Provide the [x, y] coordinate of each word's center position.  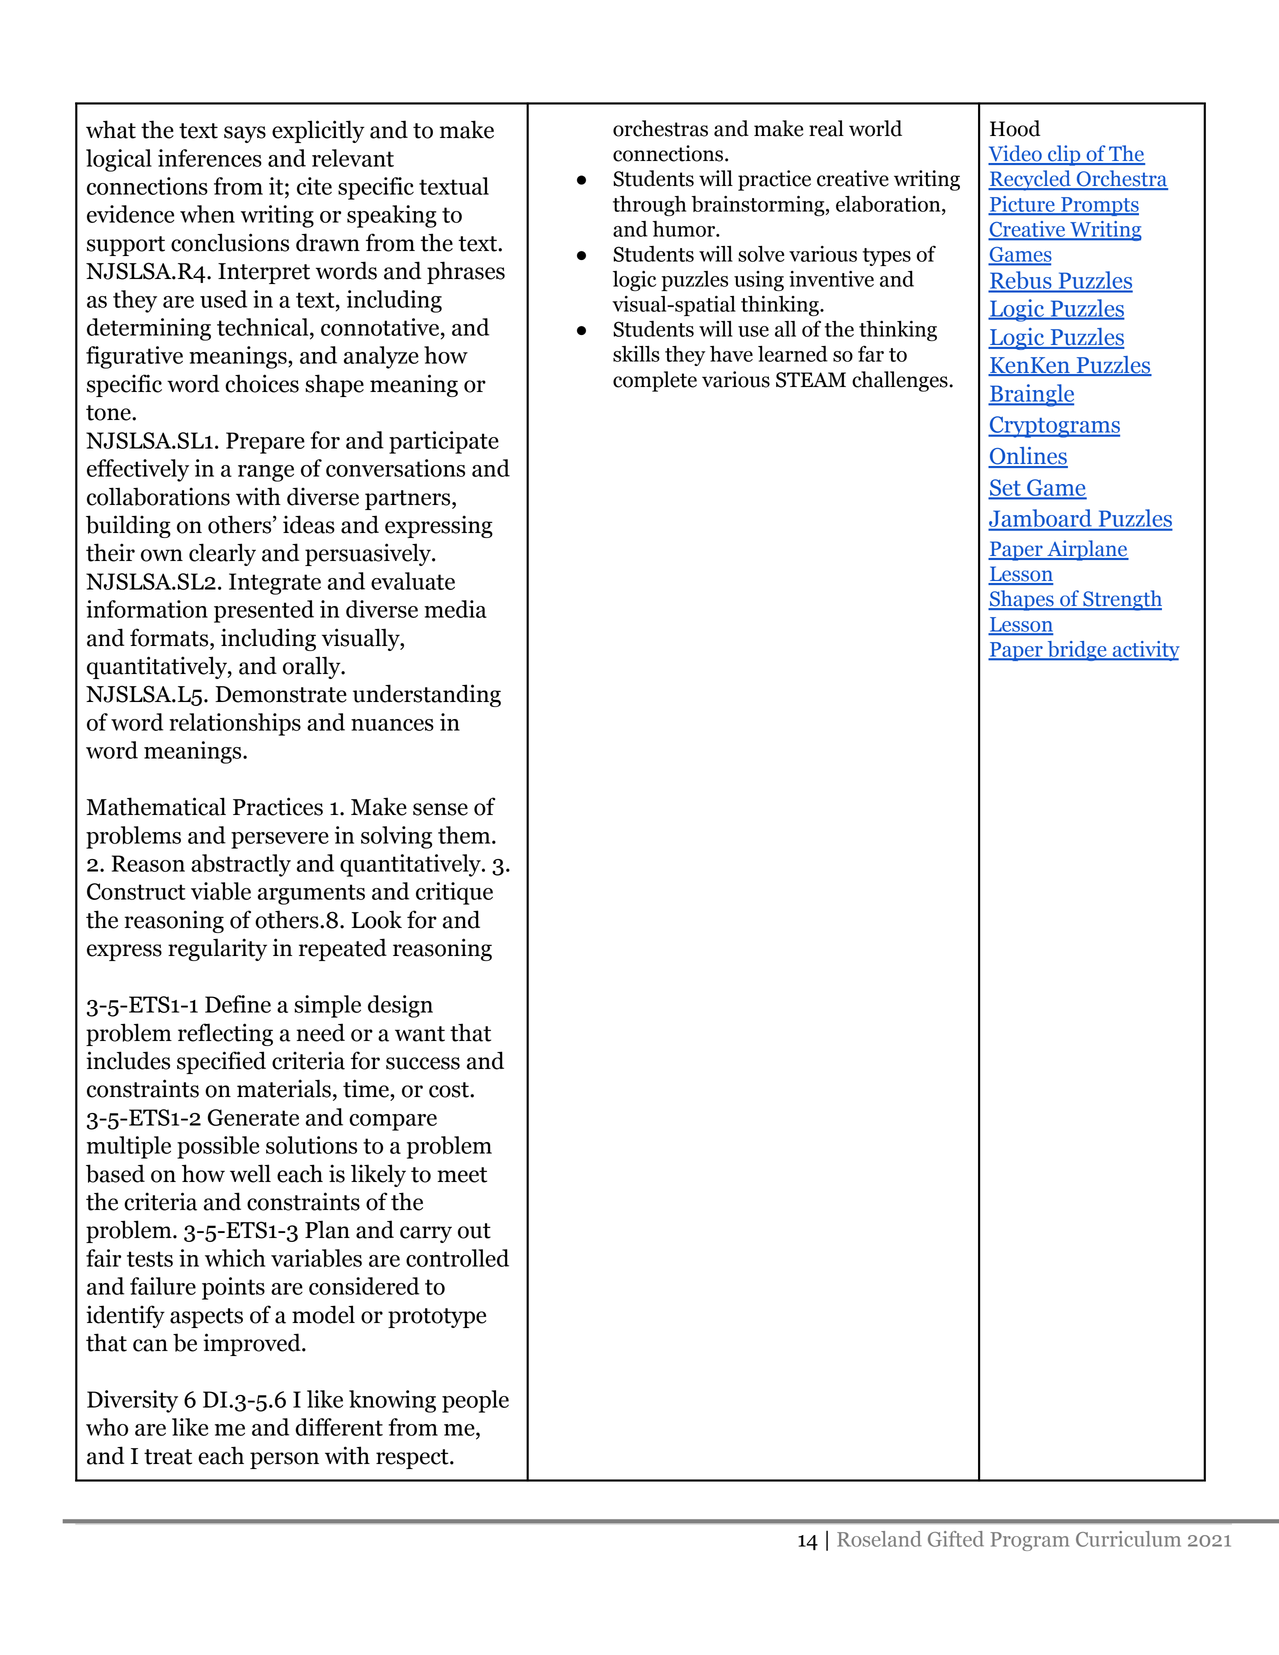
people [475, 1401]
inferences [210, 158]
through [649, 206]
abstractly [241, 865]
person [284, 1460]
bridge [1077, 651]
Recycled [1030, 180]
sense [440, 809]
